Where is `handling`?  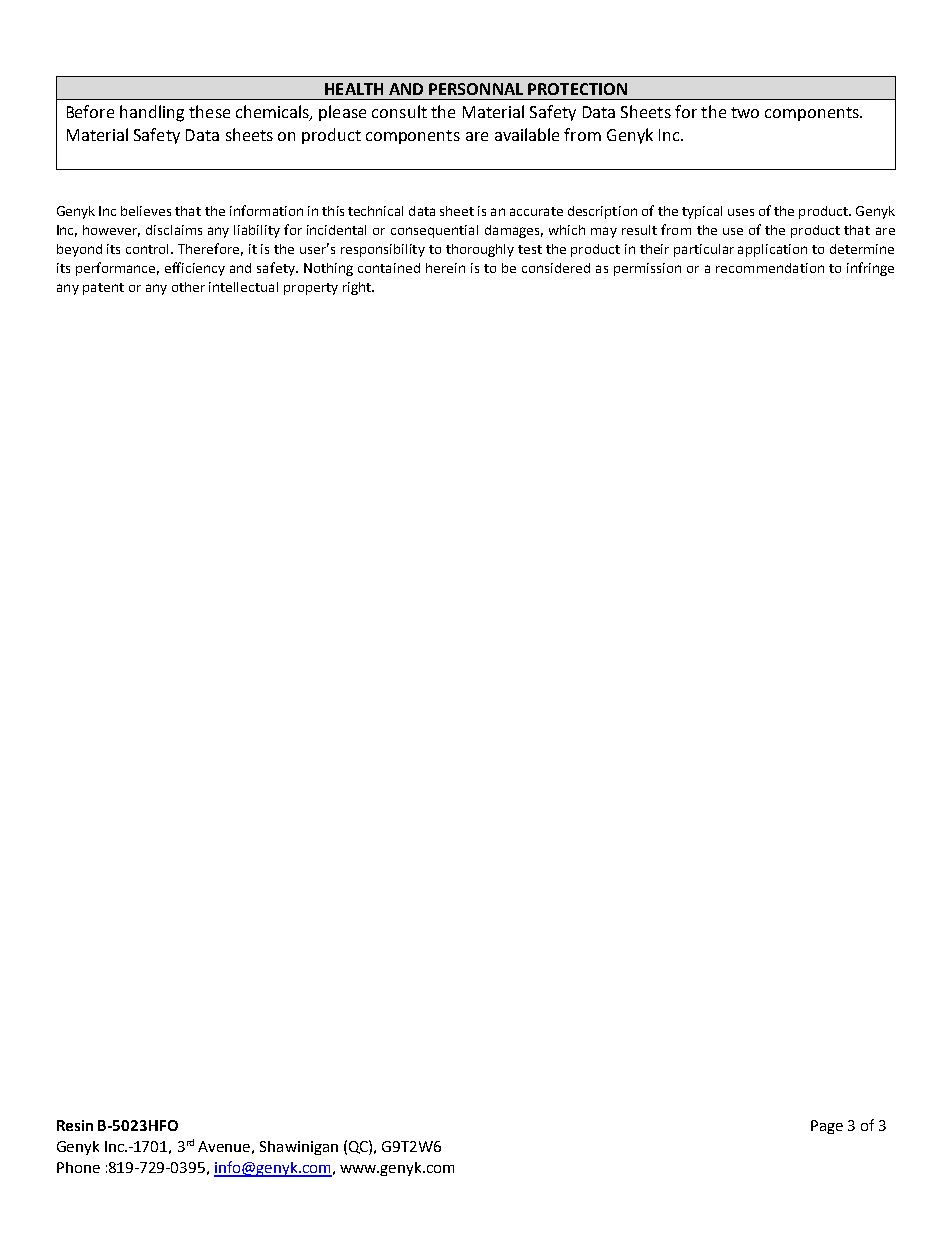
handling is located at coordinates (152, 113).
